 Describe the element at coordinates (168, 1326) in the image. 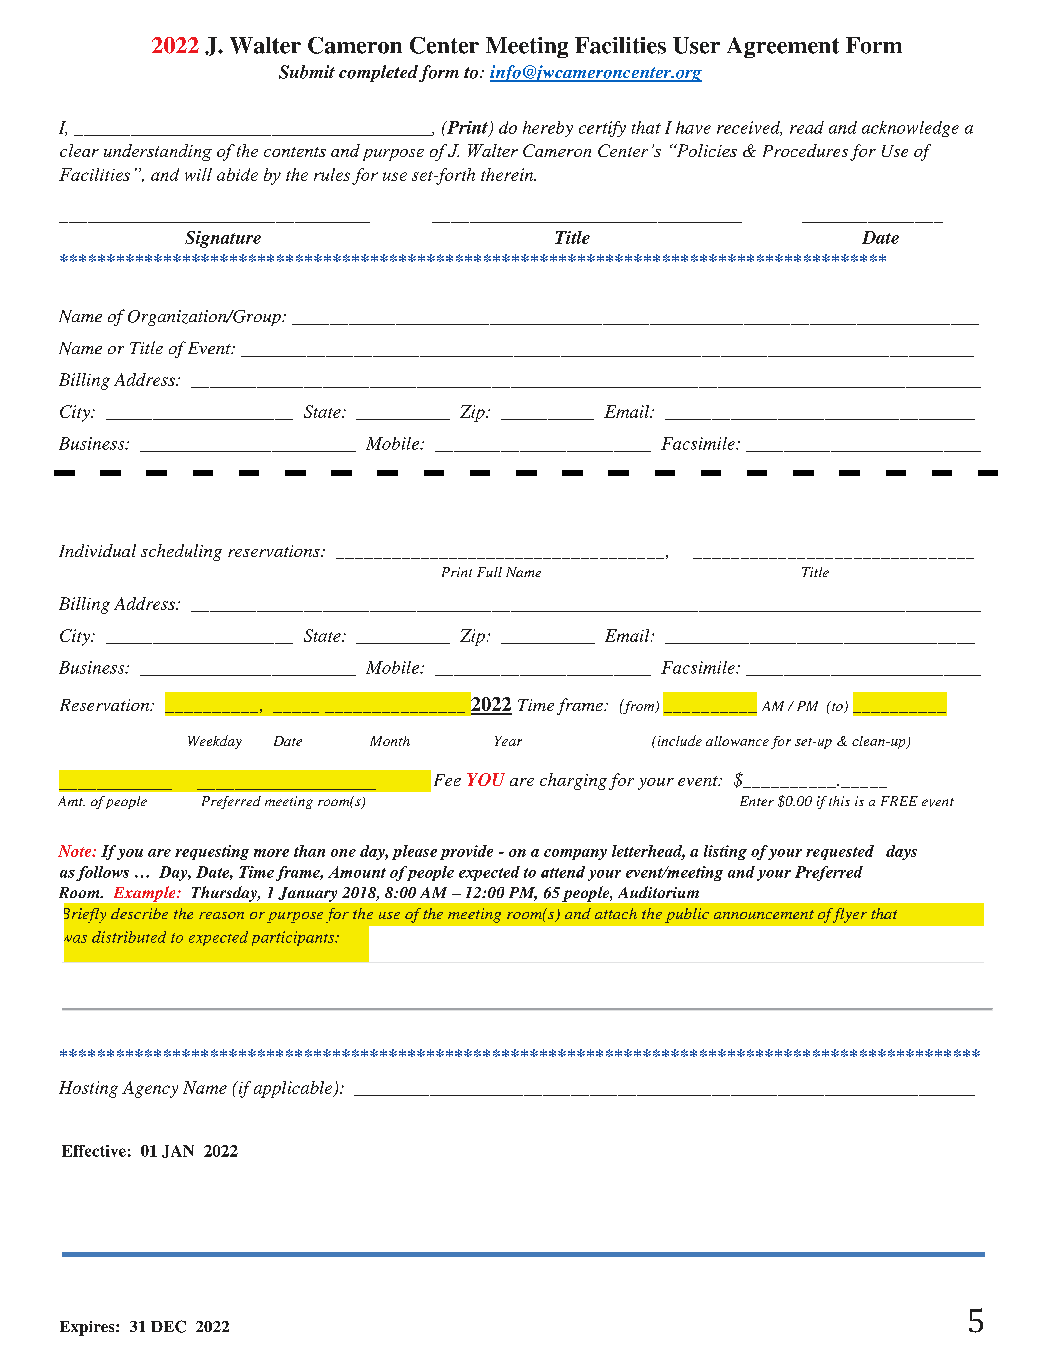

I see `DEC` at that location.
